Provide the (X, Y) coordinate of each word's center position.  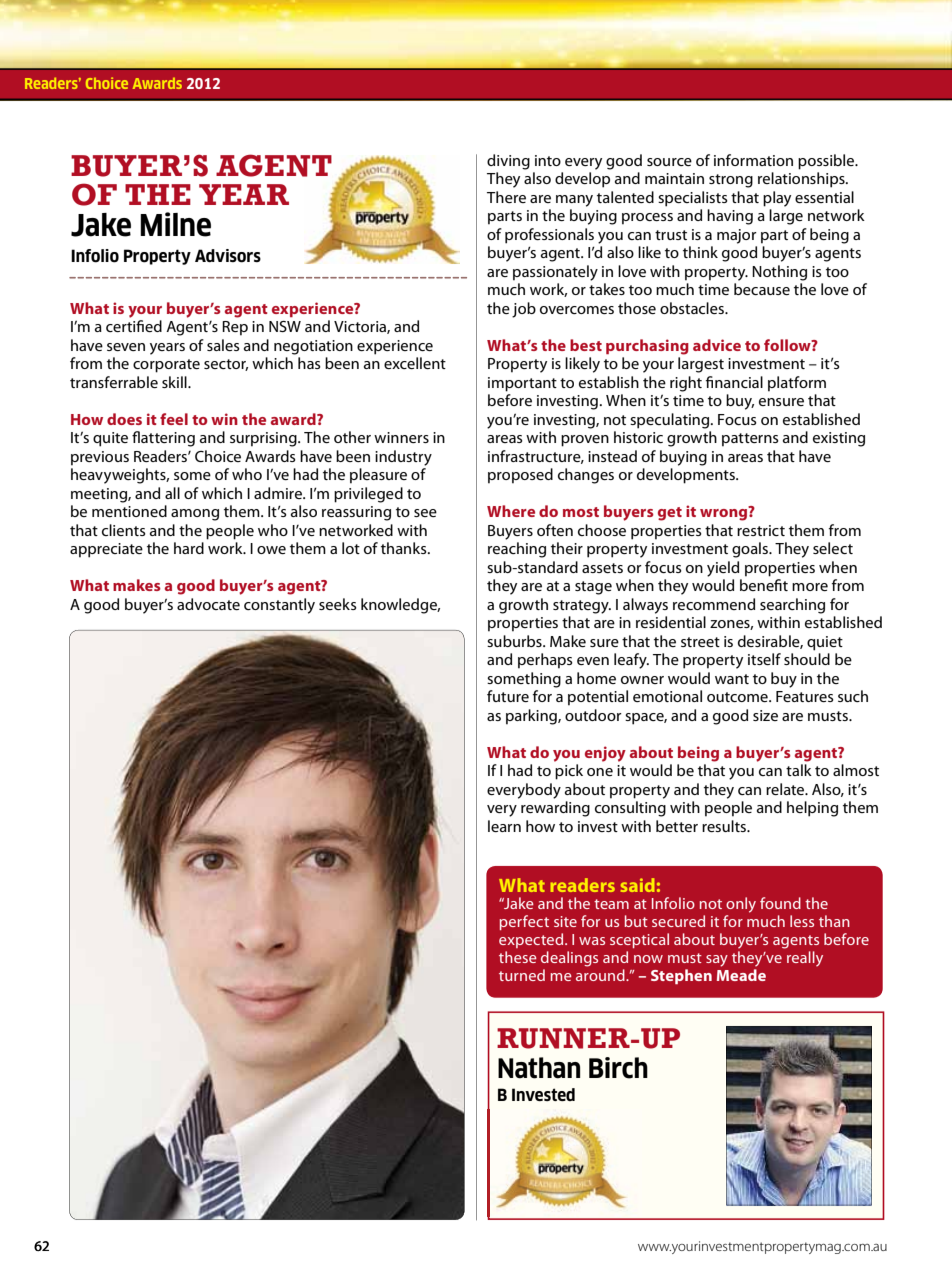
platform (797, 384)
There (506, 197)
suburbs (515, 641)
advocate (208, 604)
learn (504, 826)
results (725, 826)
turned (522, 975)
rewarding (555, 809)
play (777, 199)
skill (175, 382)
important (522, 384)
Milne (175, 224)
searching (792, 606)
